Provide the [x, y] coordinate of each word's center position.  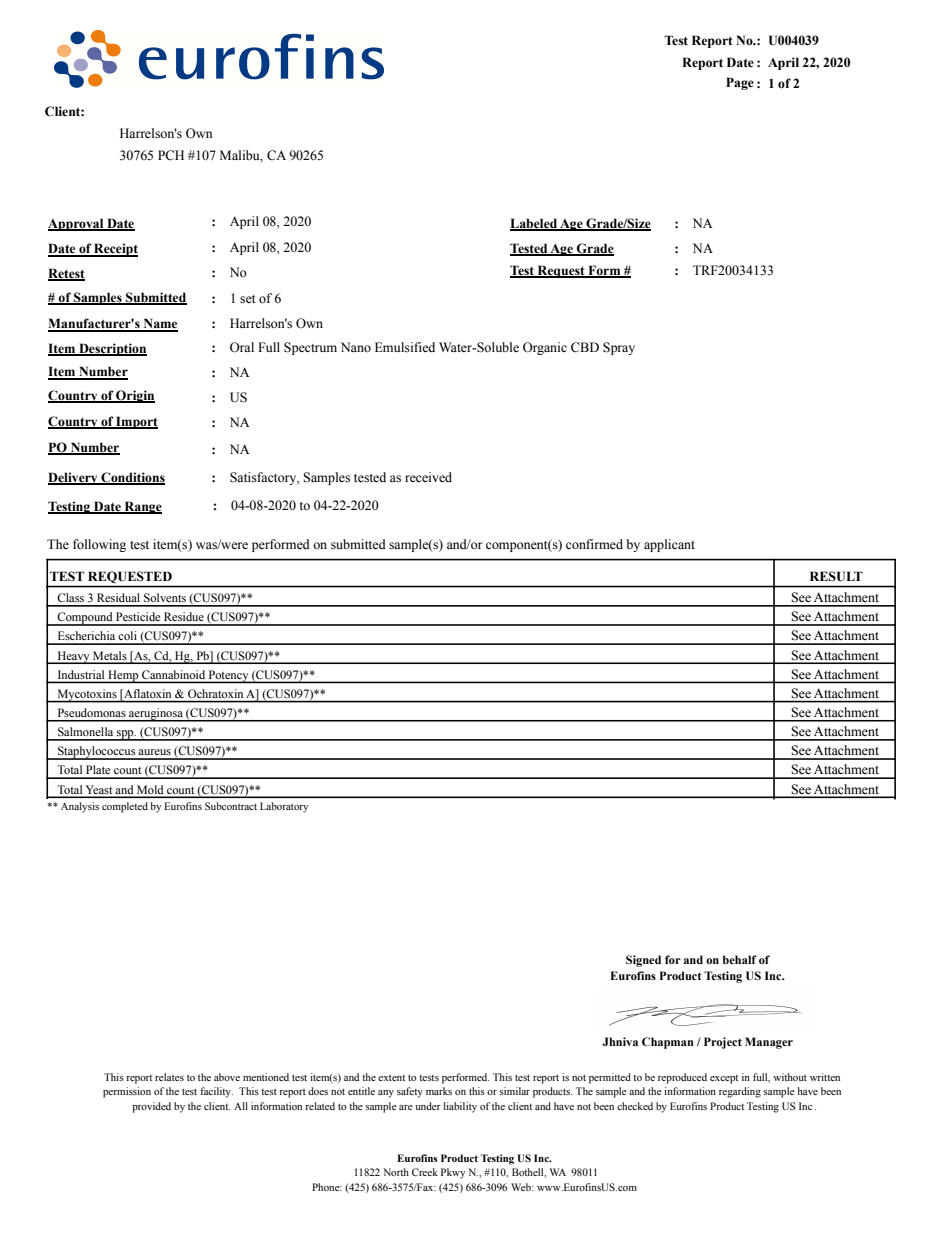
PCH [171, 155]
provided [151, 1107]
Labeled [534, 224]
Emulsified [405, 347]
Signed [643, 961]
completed [125, 807]
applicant [669, 545]
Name [159, 324]
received [428, 477]
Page [740, 83]
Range [142, 507]
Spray [619, 348]
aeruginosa [156, 715]
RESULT [836, 576]
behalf [740, 959]
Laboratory [284, 807]
